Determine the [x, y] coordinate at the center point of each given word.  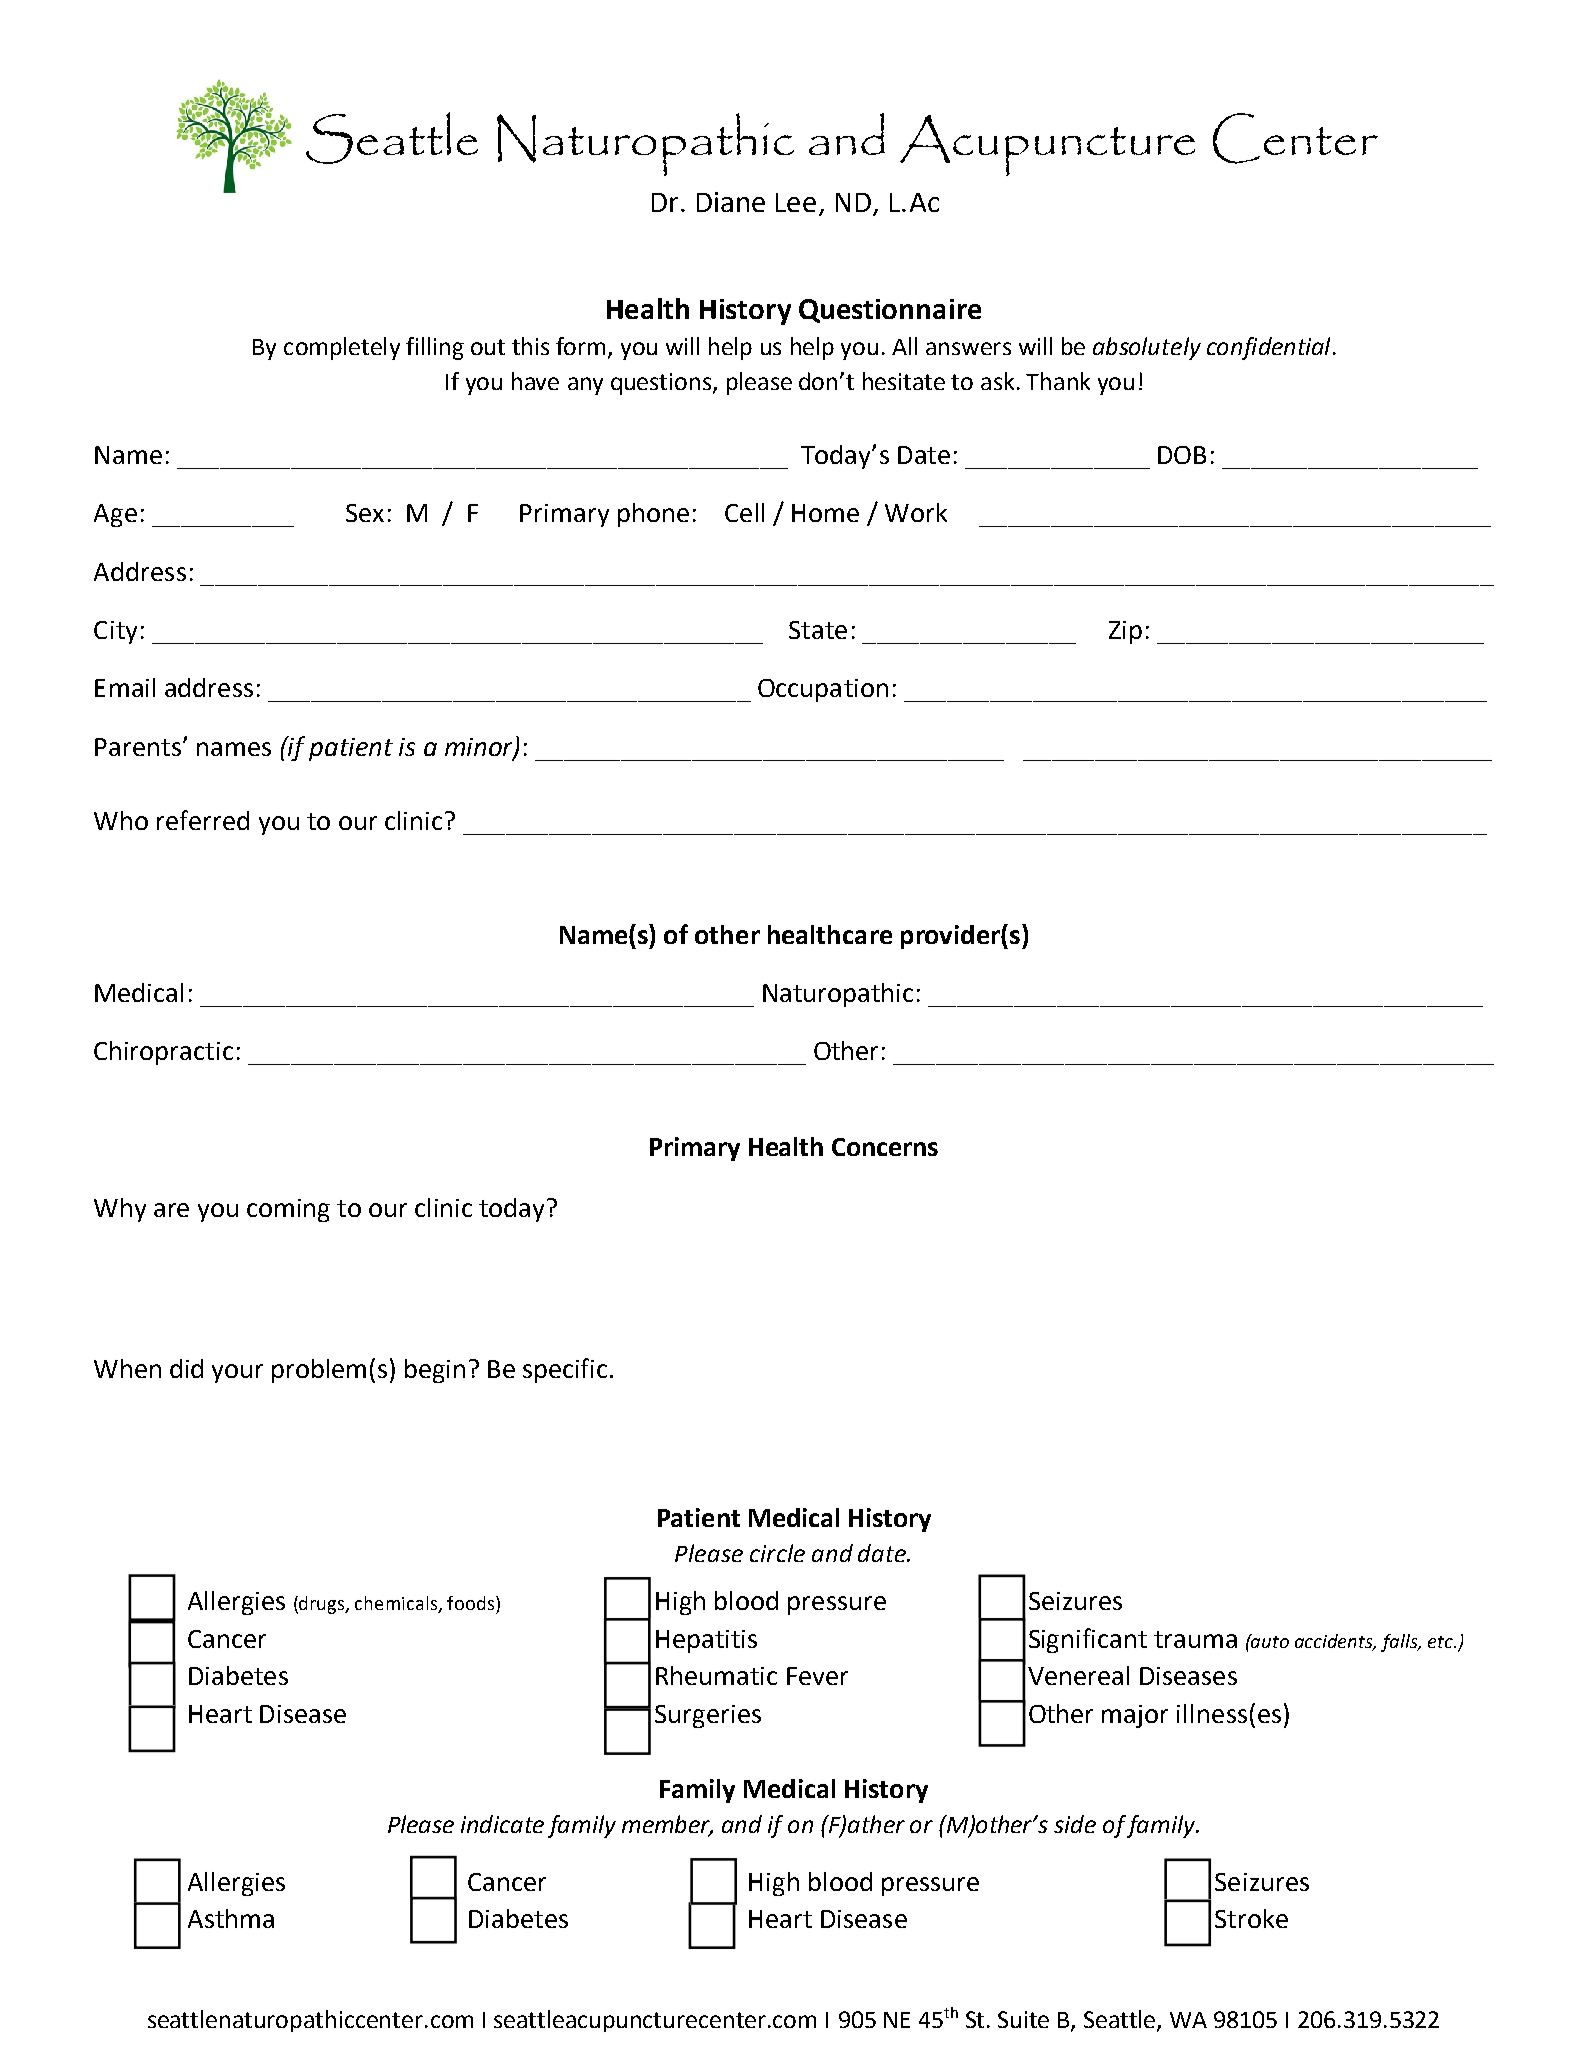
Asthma [231, 1918]
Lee [796, 202]
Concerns [885, 1147]
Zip [1125, 632]
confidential [1268, 348]
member [667, 1825]
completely [342, 348]
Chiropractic [163, 1053]
